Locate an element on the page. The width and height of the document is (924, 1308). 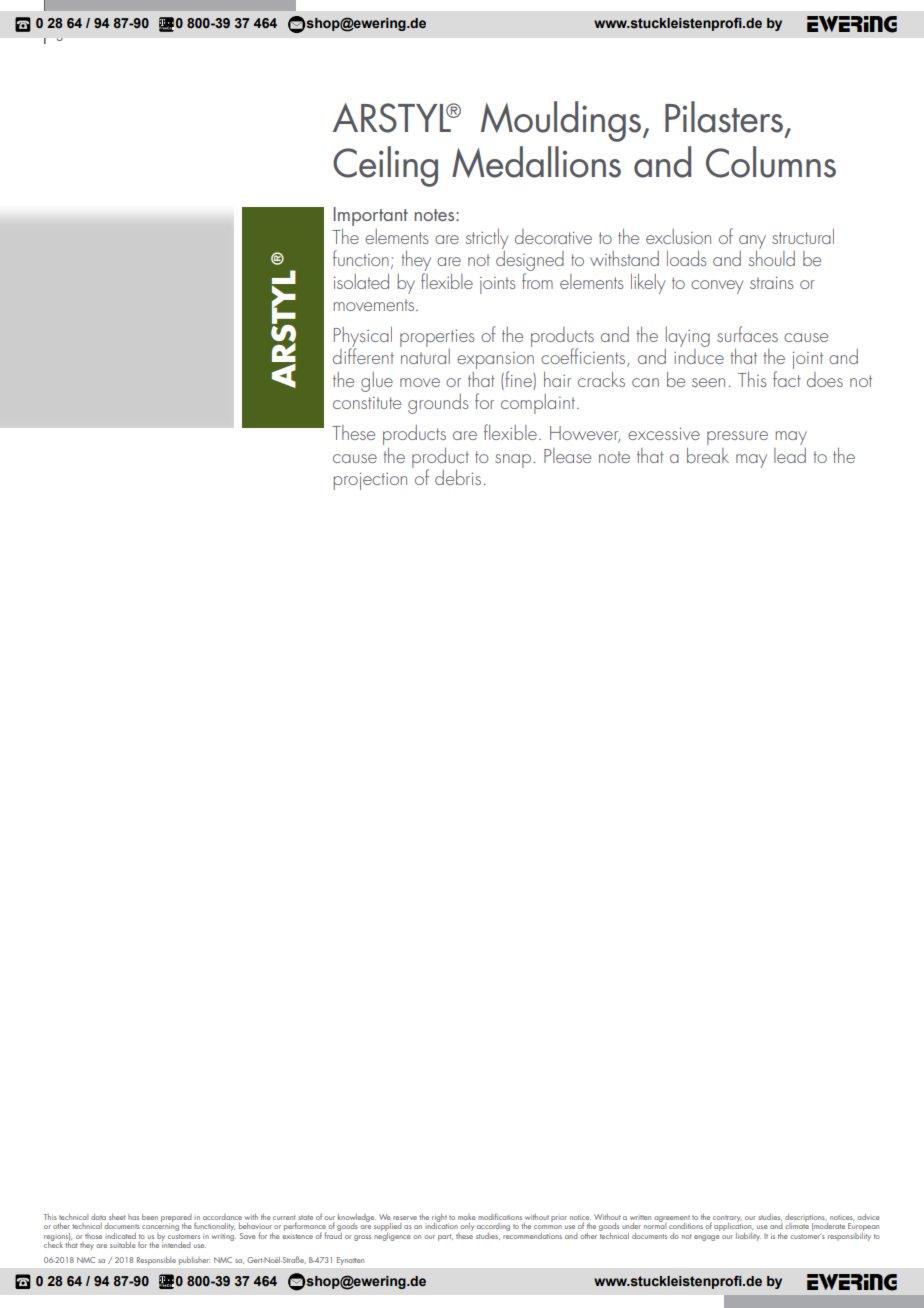
projection is located at coordinates (370, 481).
